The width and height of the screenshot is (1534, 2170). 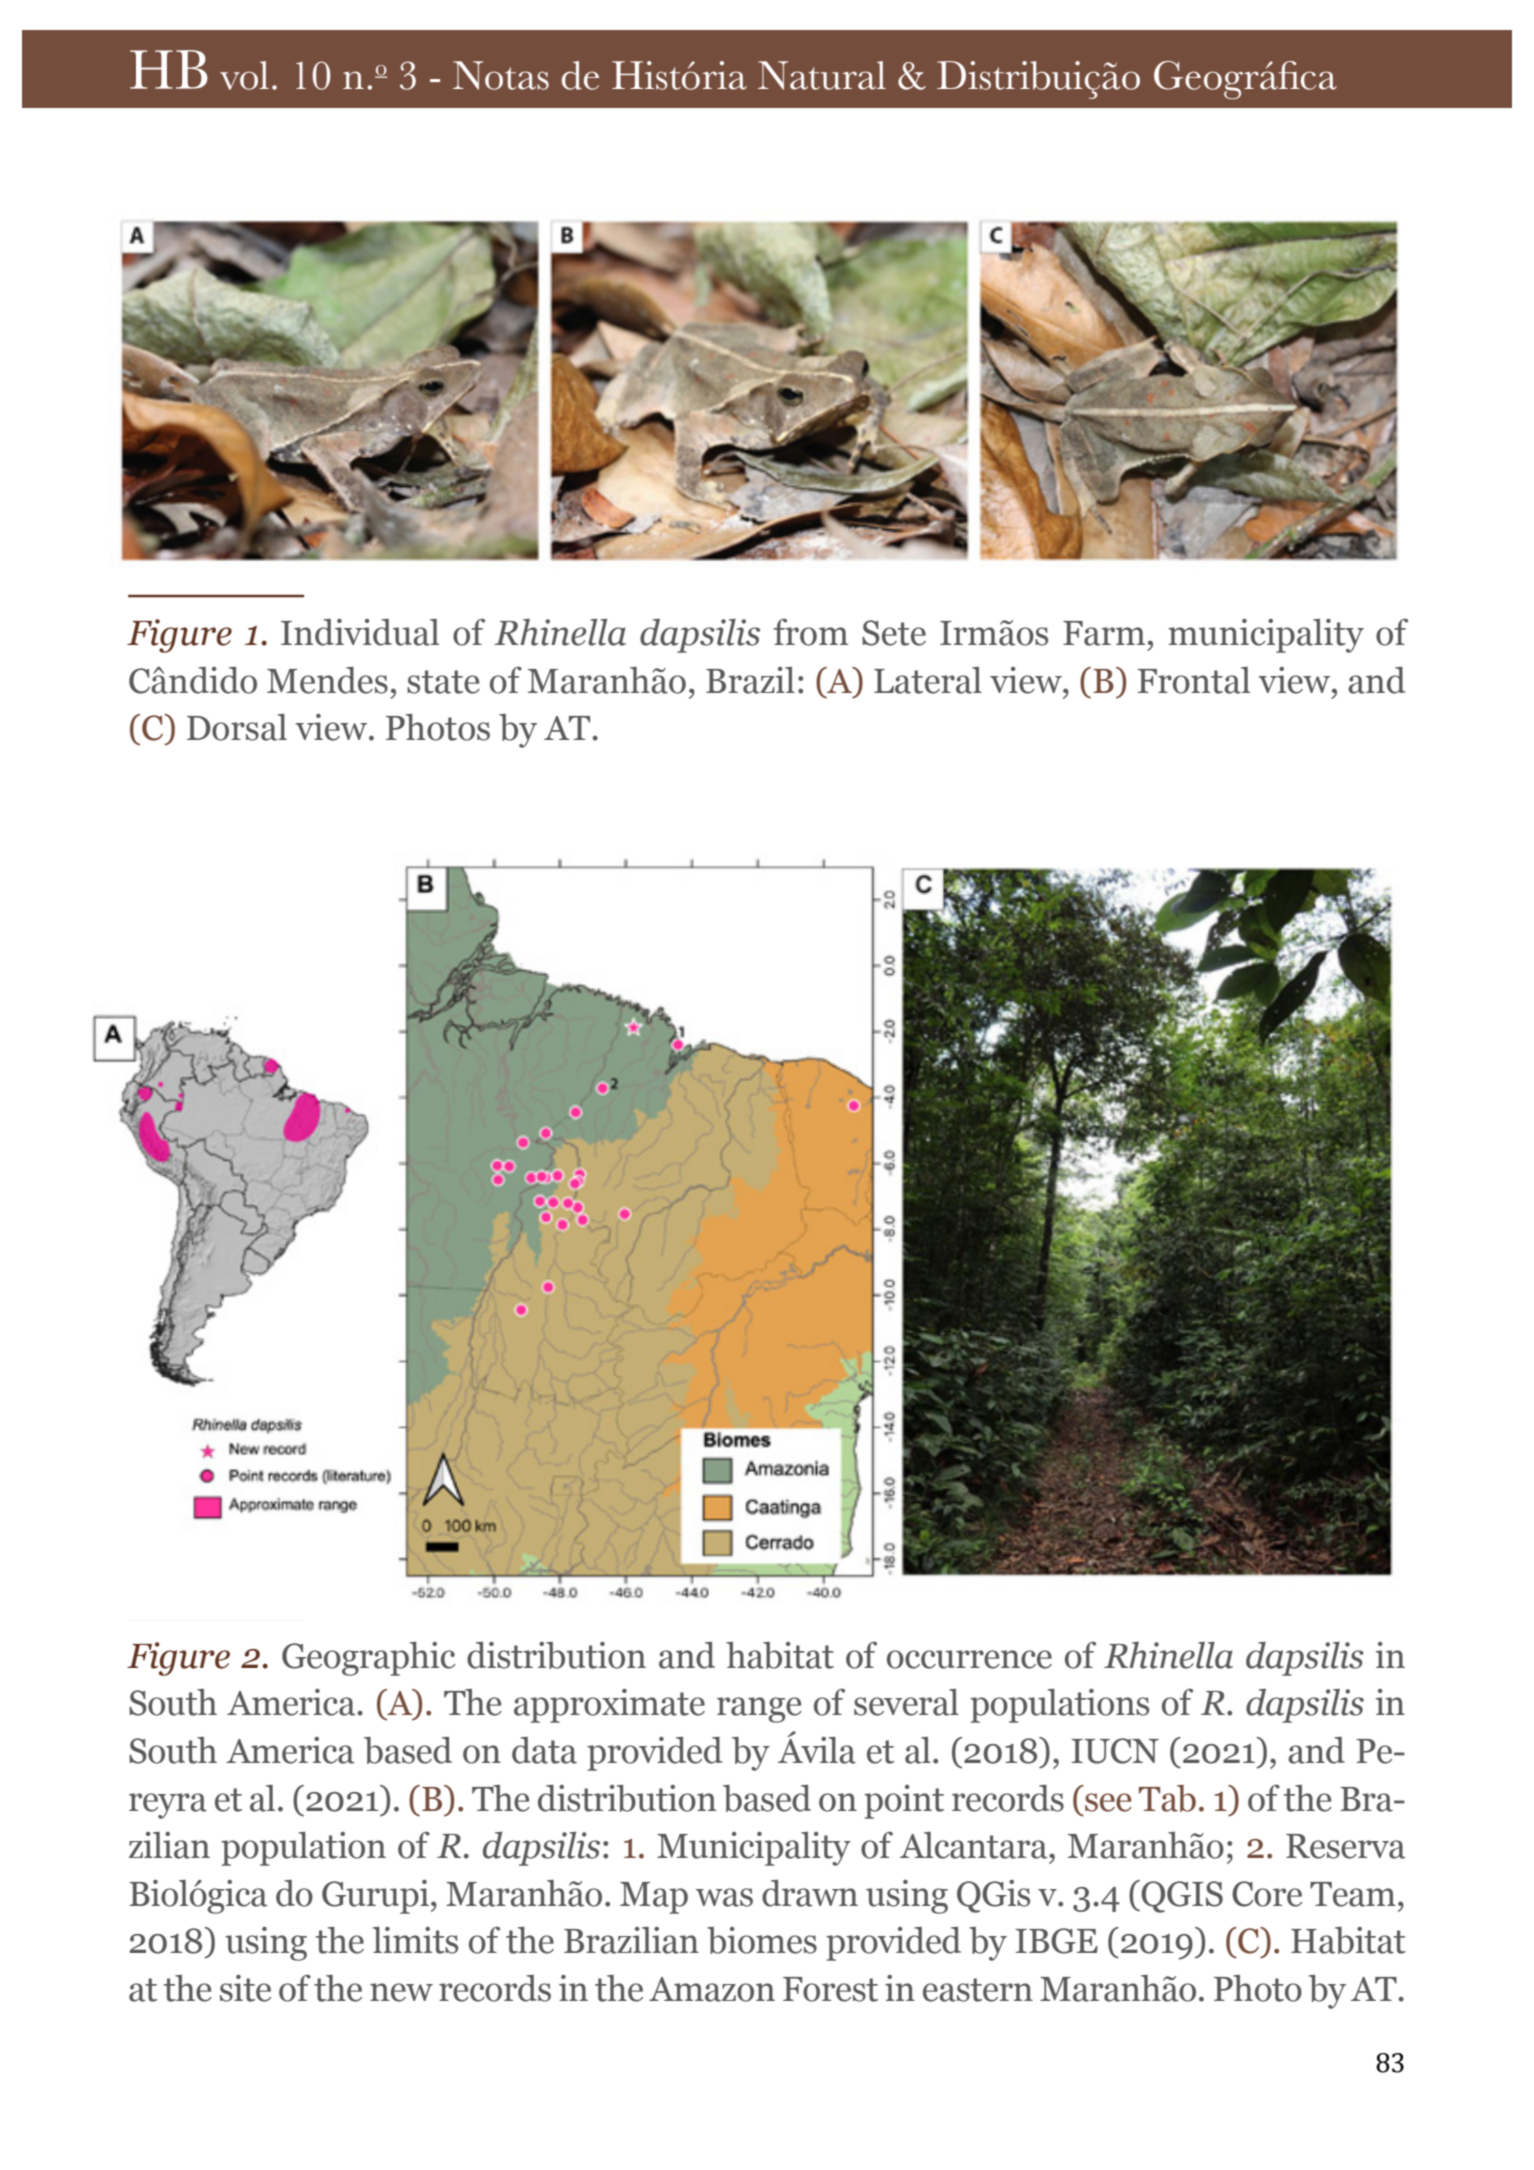 I want to click on biomes, so click(x=762, y=1940).
